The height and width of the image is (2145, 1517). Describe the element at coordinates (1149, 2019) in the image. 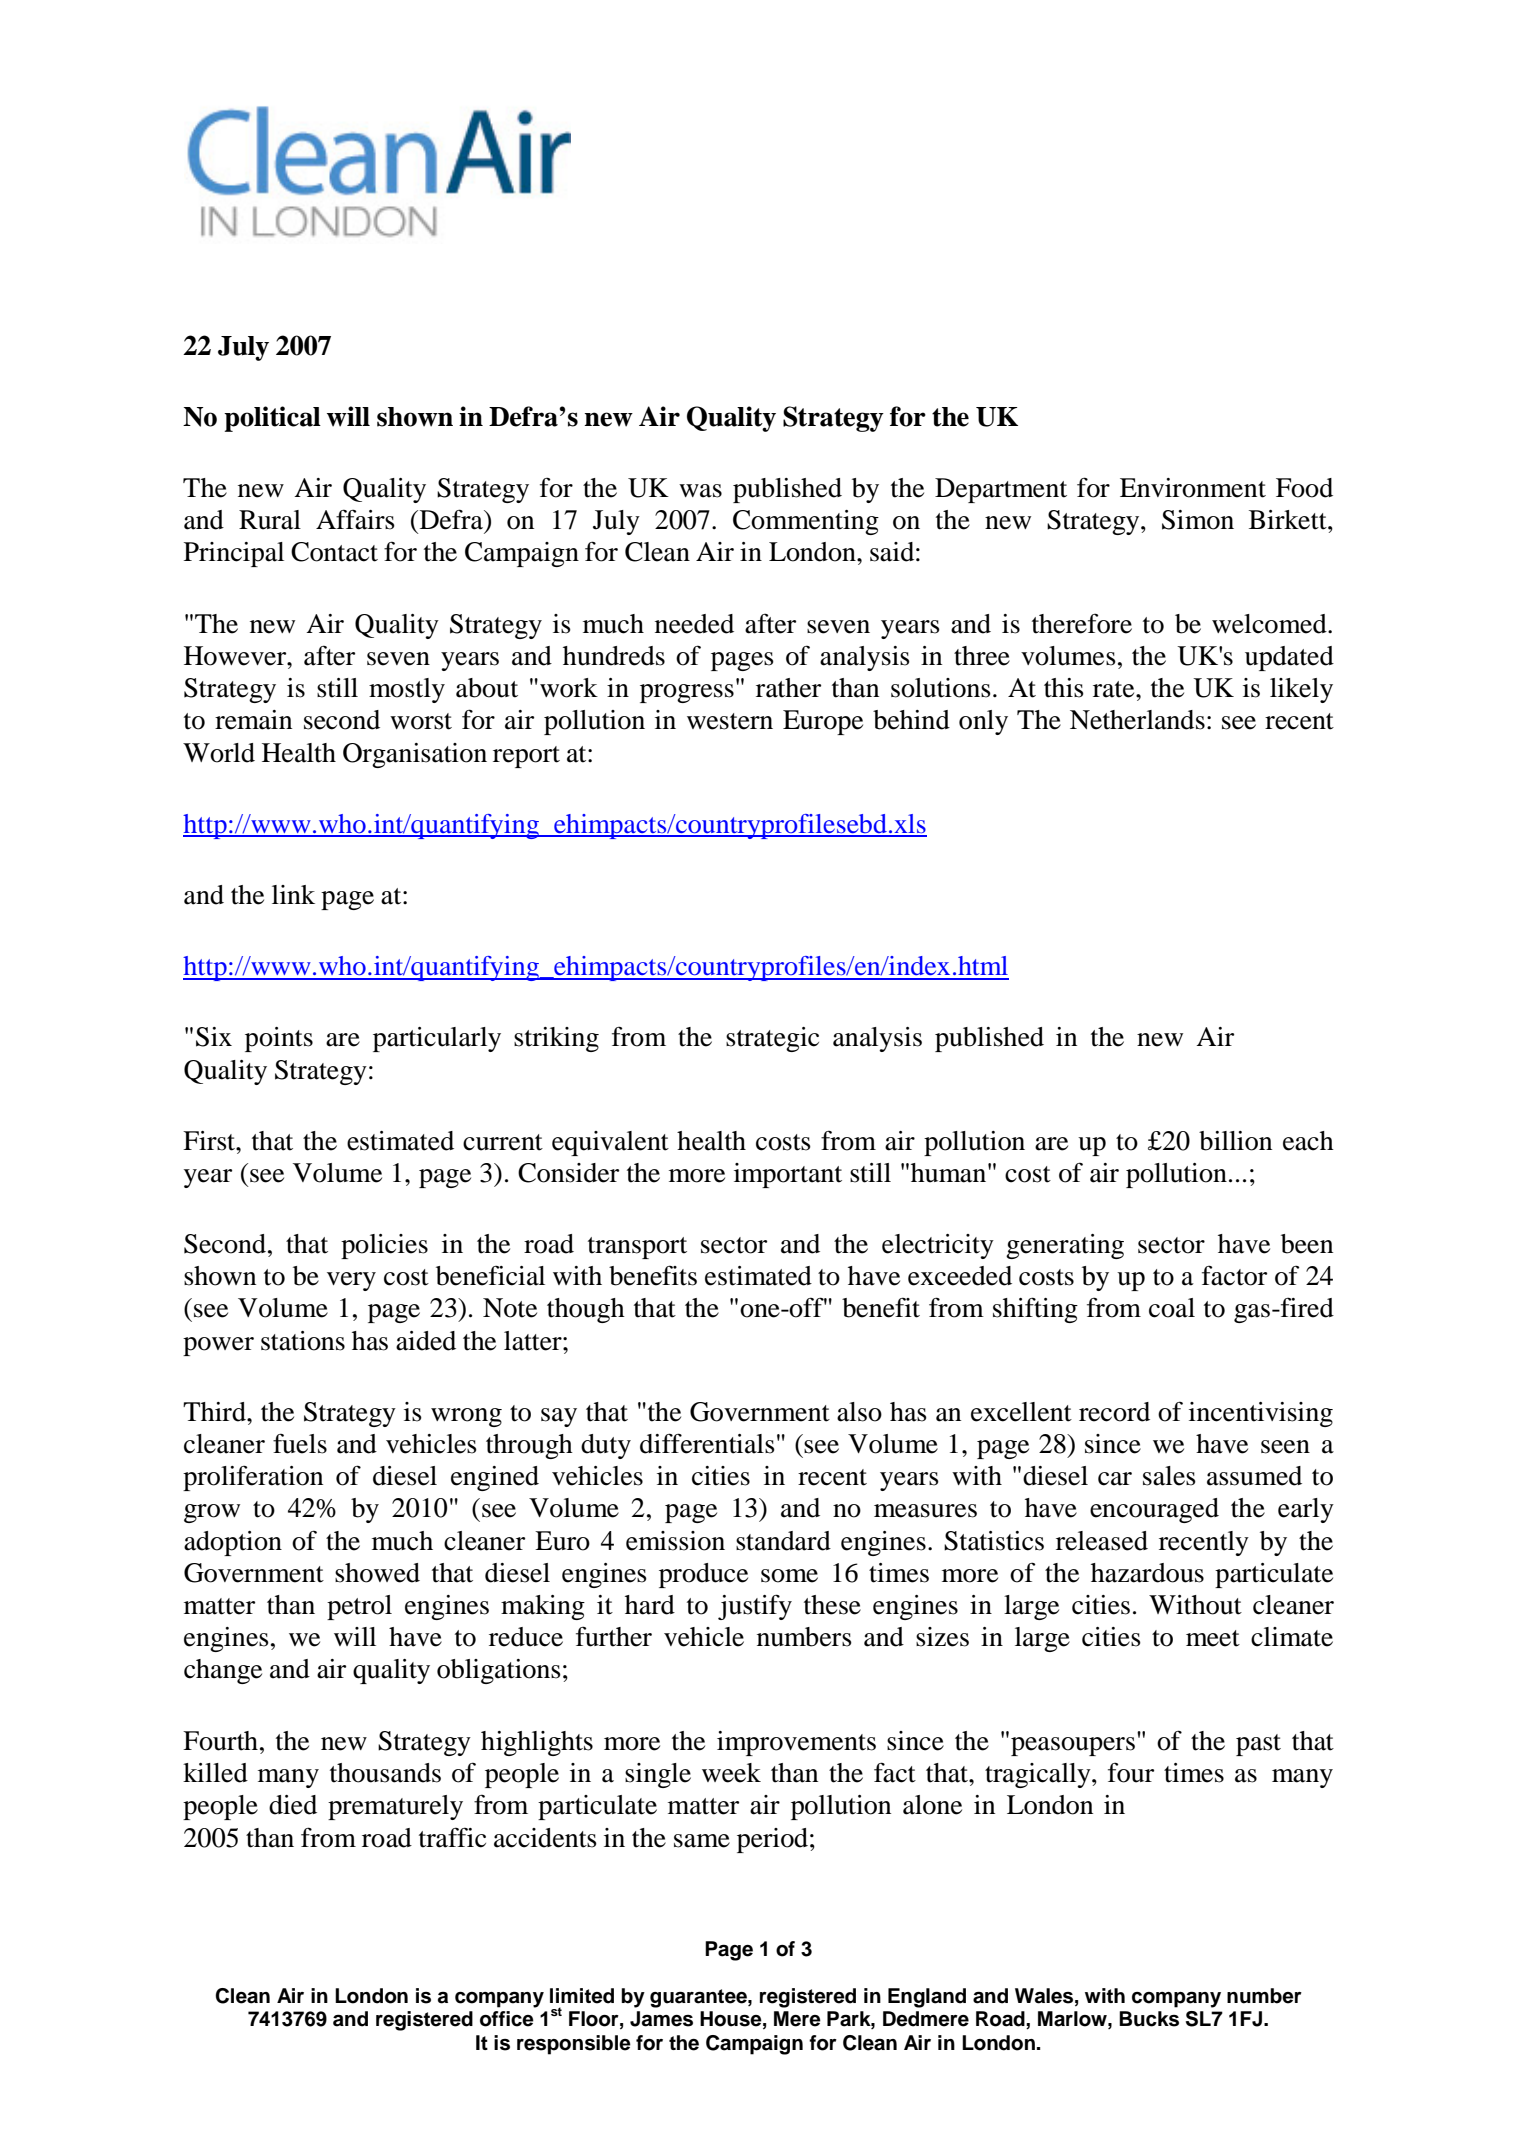

I see `Bucks` at that location.
